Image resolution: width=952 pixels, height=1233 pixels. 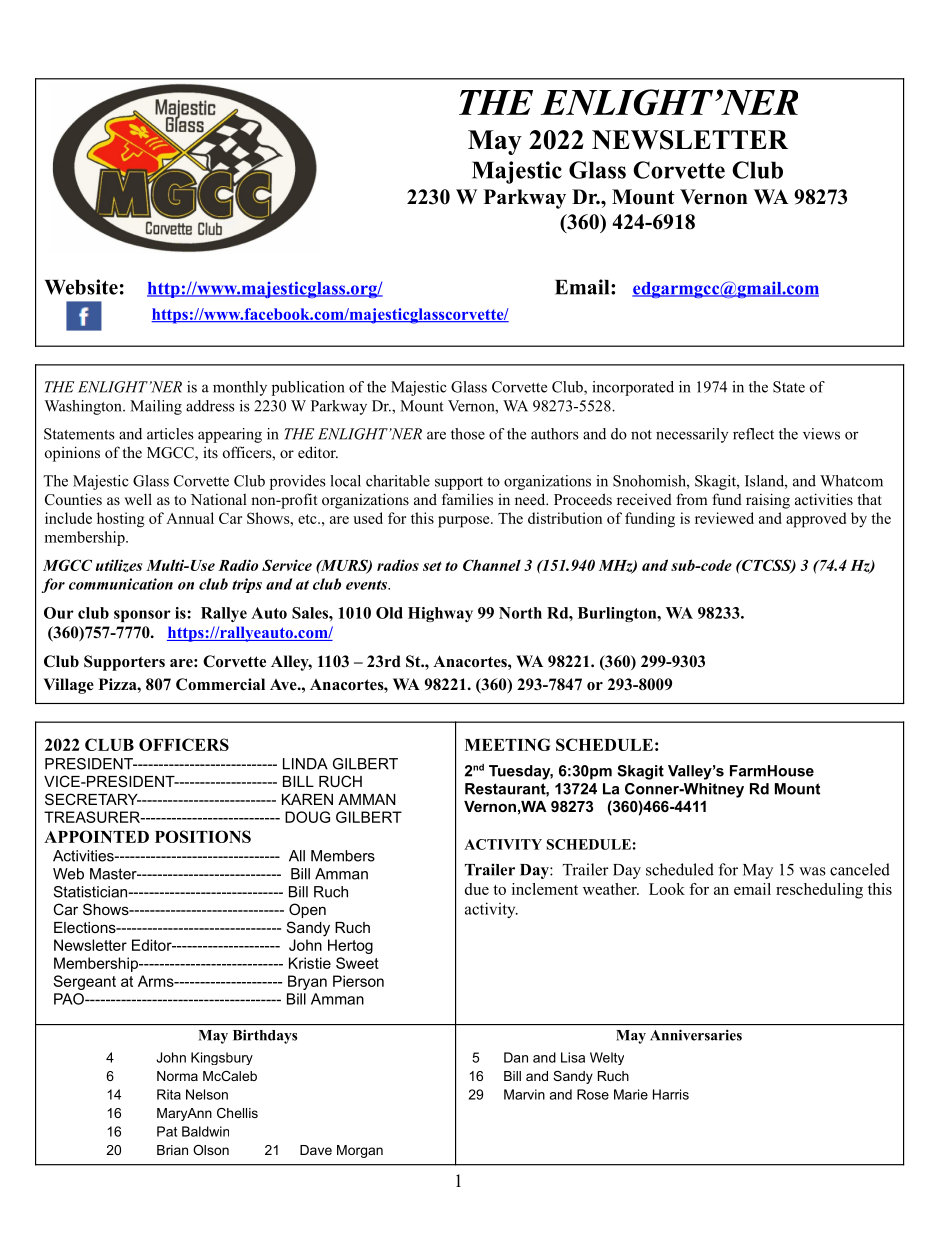 What do you see at coordinates (81, 287) in the document?
I see `Website` at bounding box center [81, 287].
